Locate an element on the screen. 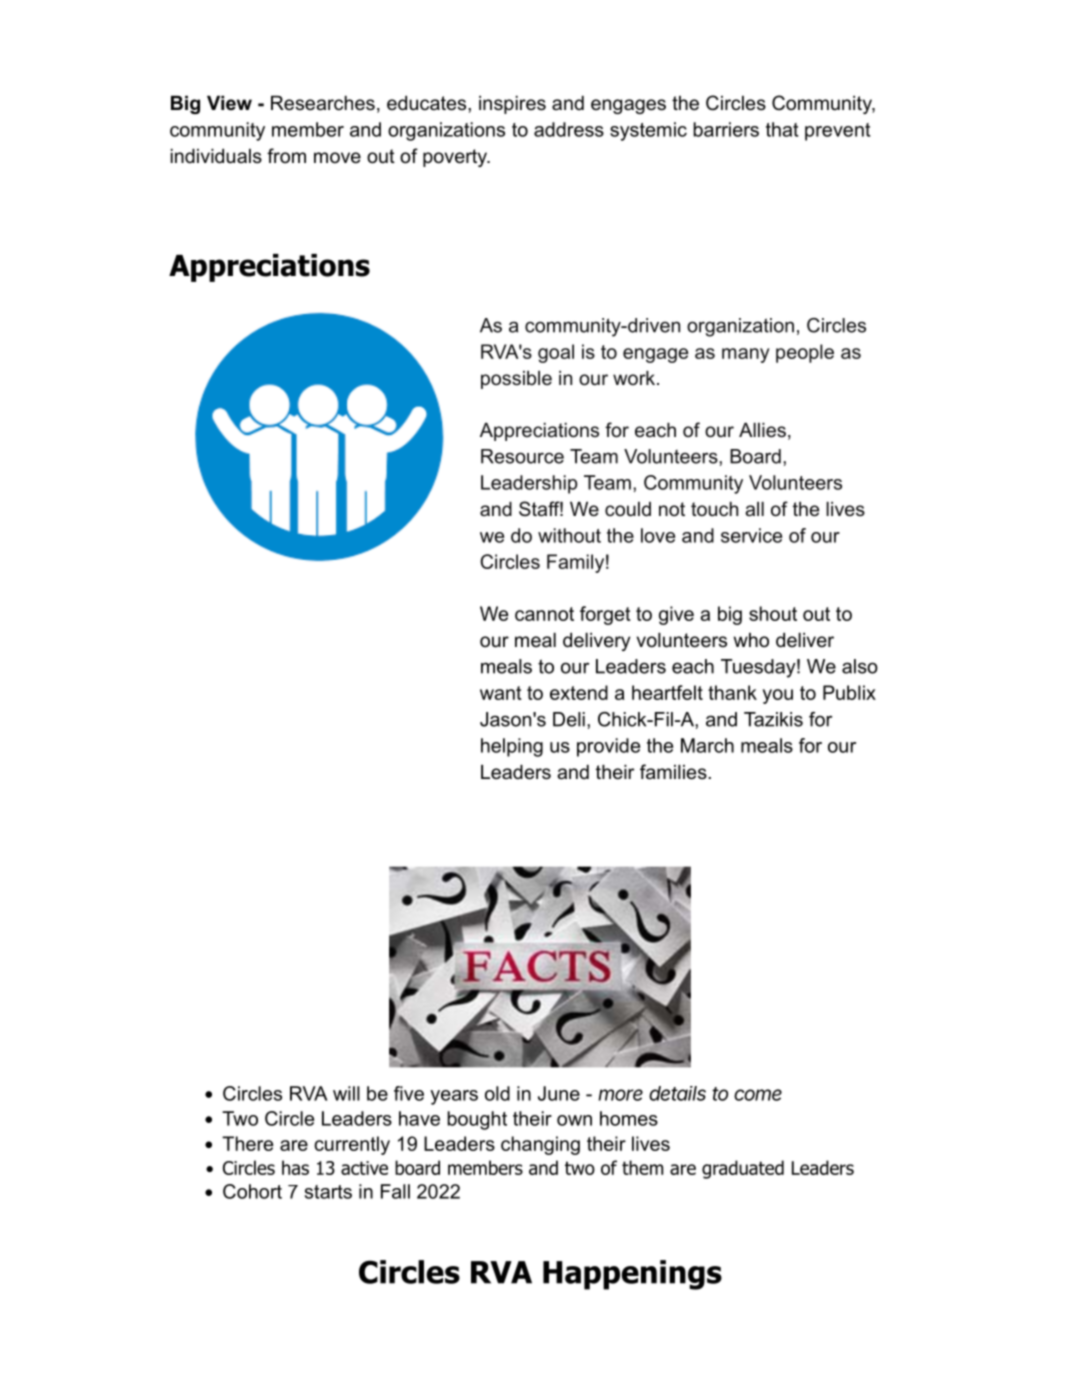 The width and height of the screenshot is (1080, 1398). address is located at coordinates (569, 129).
